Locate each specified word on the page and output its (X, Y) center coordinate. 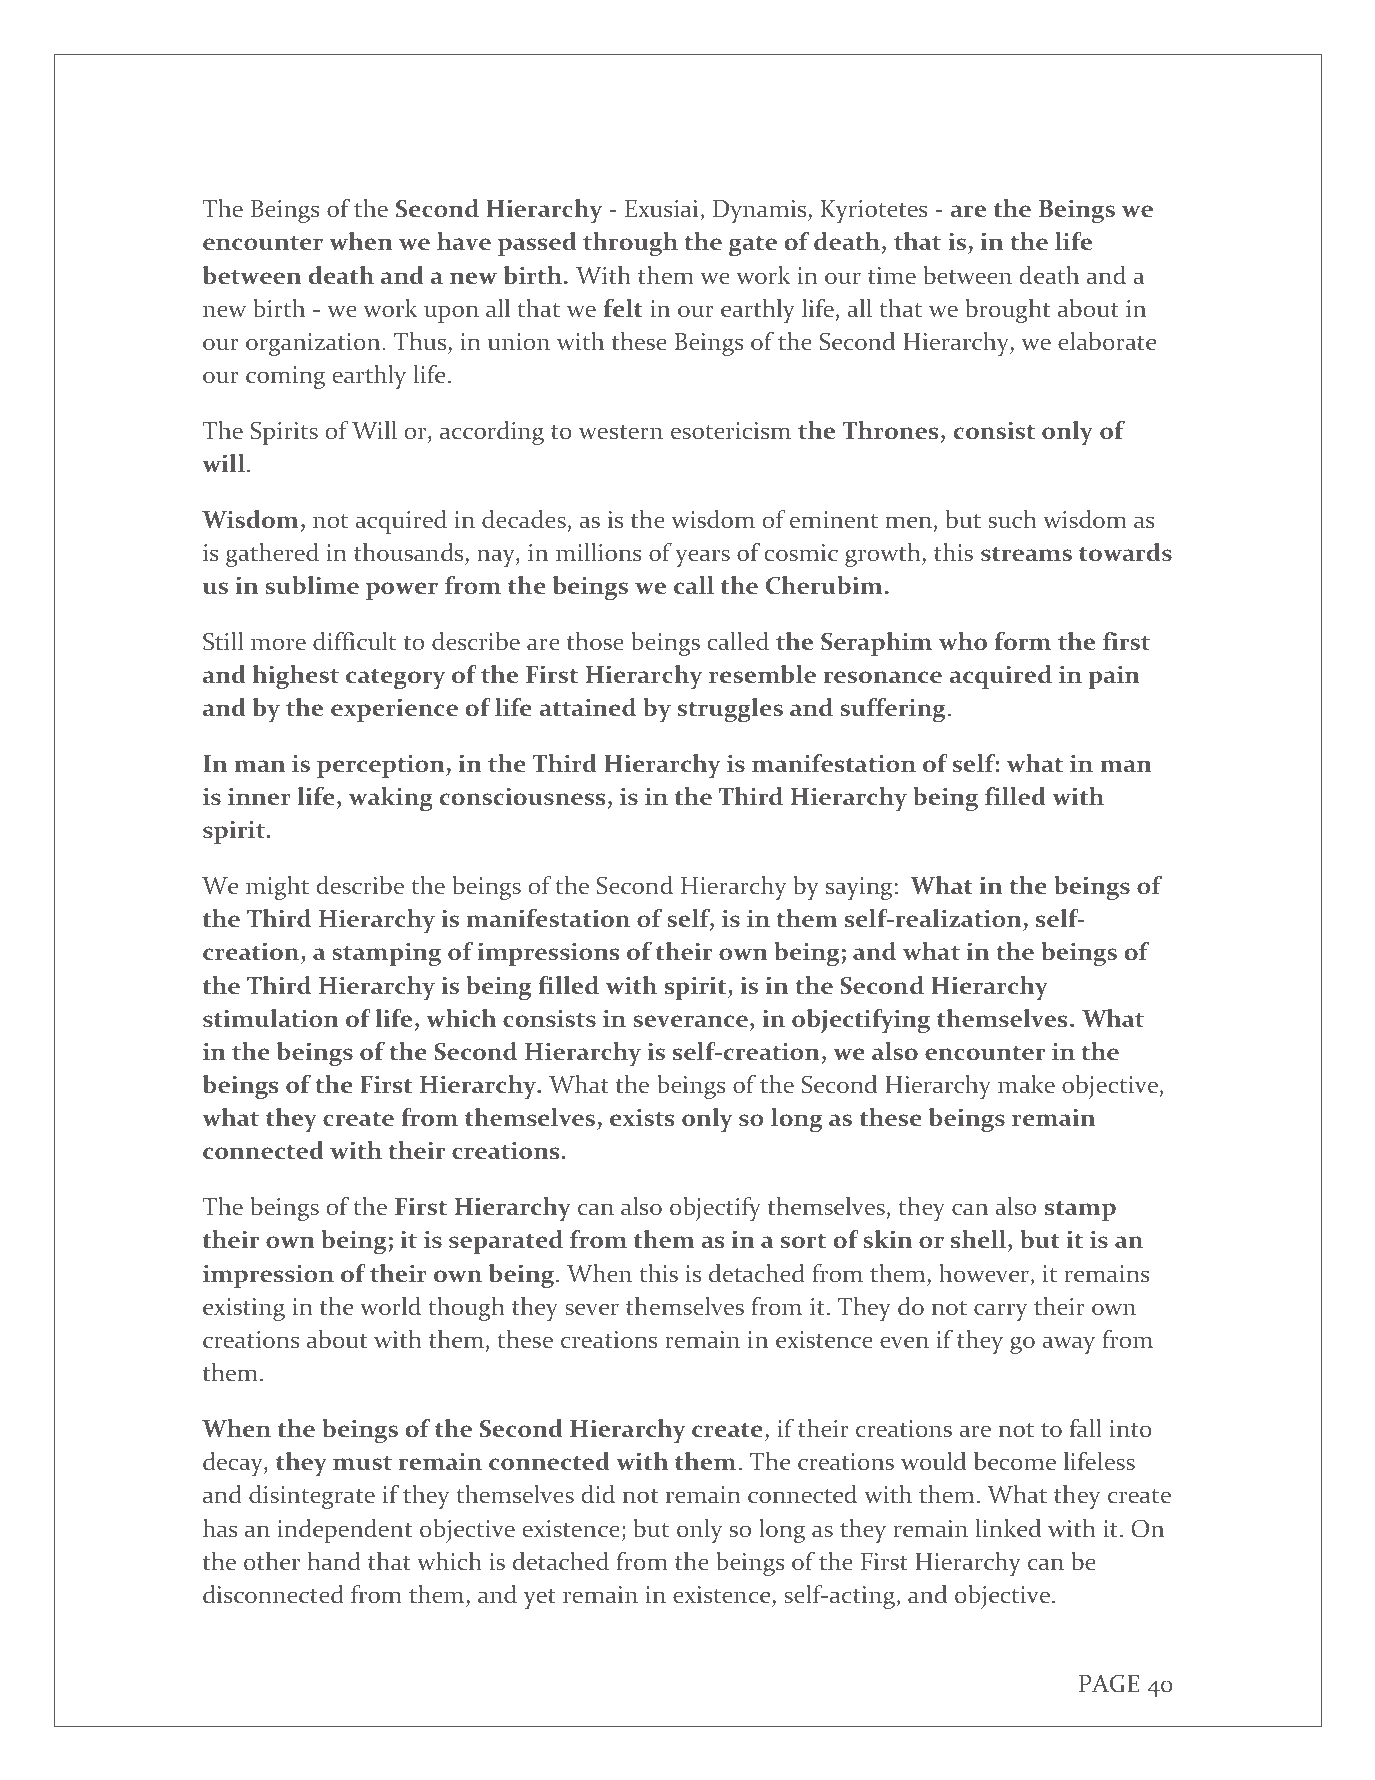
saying (859, 888)
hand (334, 1561)
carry (1000, 1312)
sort (803, 1241)
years (702, 558)
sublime (312, 585)
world (390, 1306)
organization (314, 344)
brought (1007, 311)
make (1026, 1084)
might (277, 888)
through (630, 244)
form (1023, 641)
